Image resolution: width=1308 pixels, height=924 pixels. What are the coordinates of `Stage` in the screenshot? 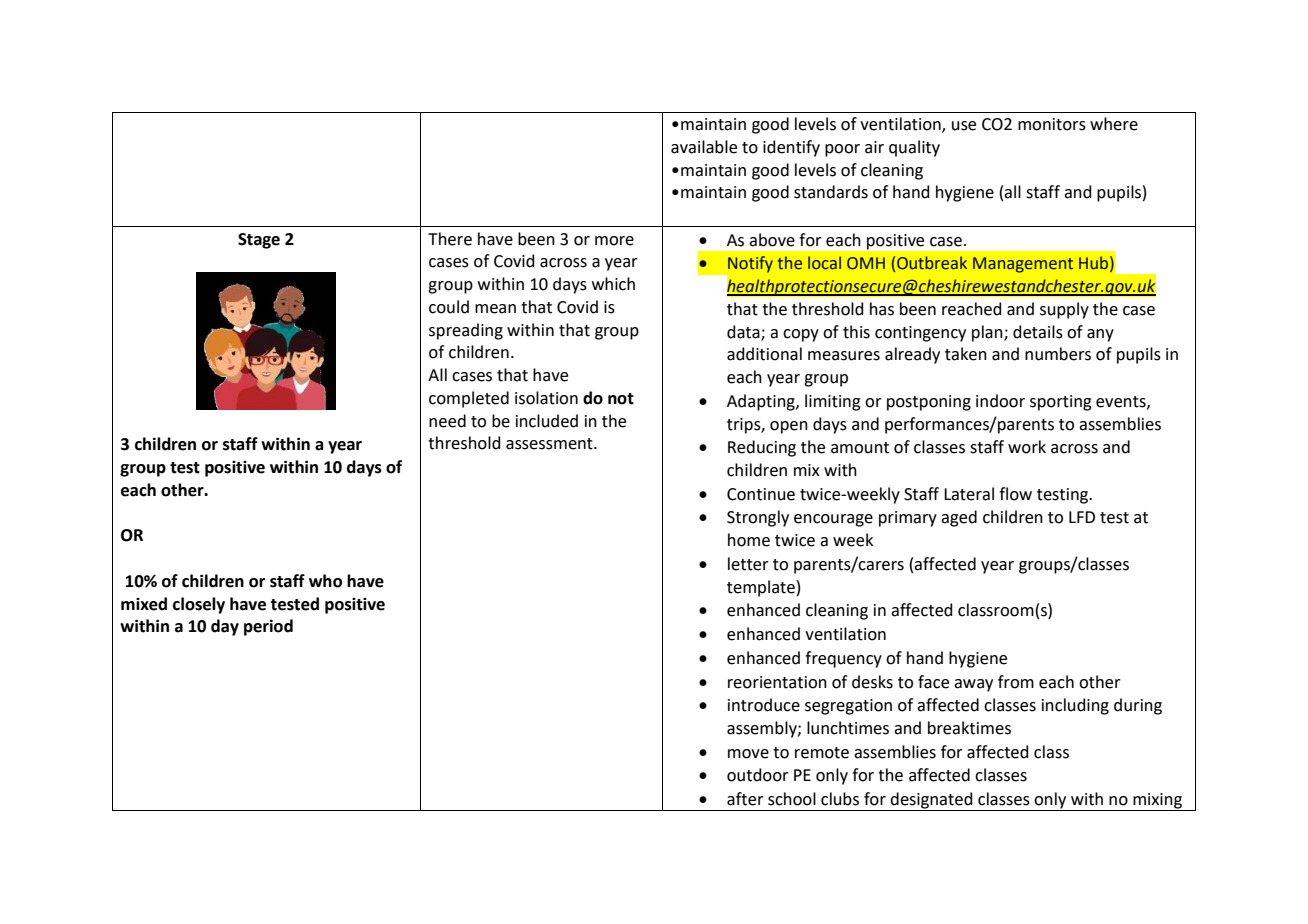 It's located at (259, 241).
